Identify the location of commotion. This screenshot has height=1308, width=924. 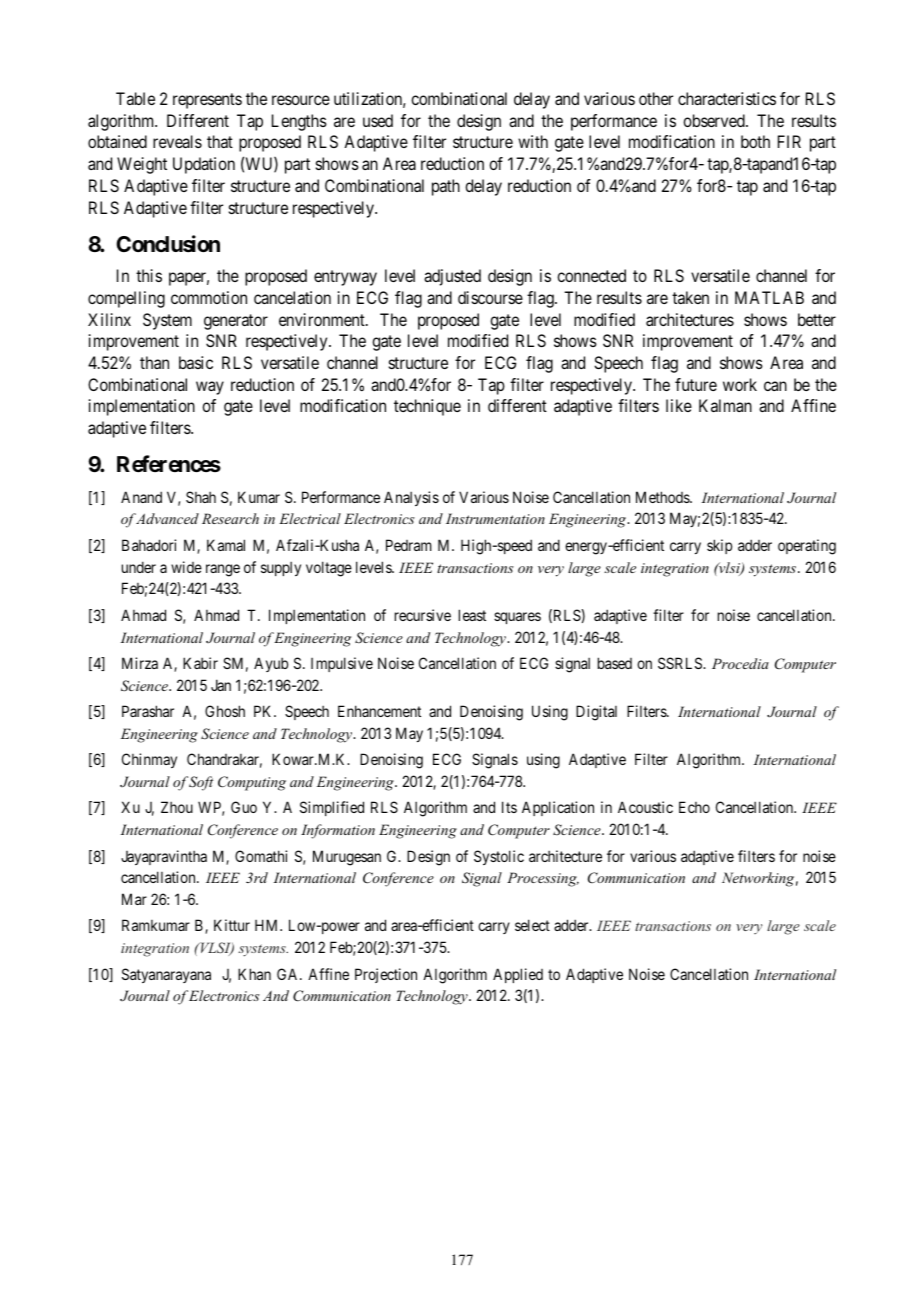
(209, 297).
